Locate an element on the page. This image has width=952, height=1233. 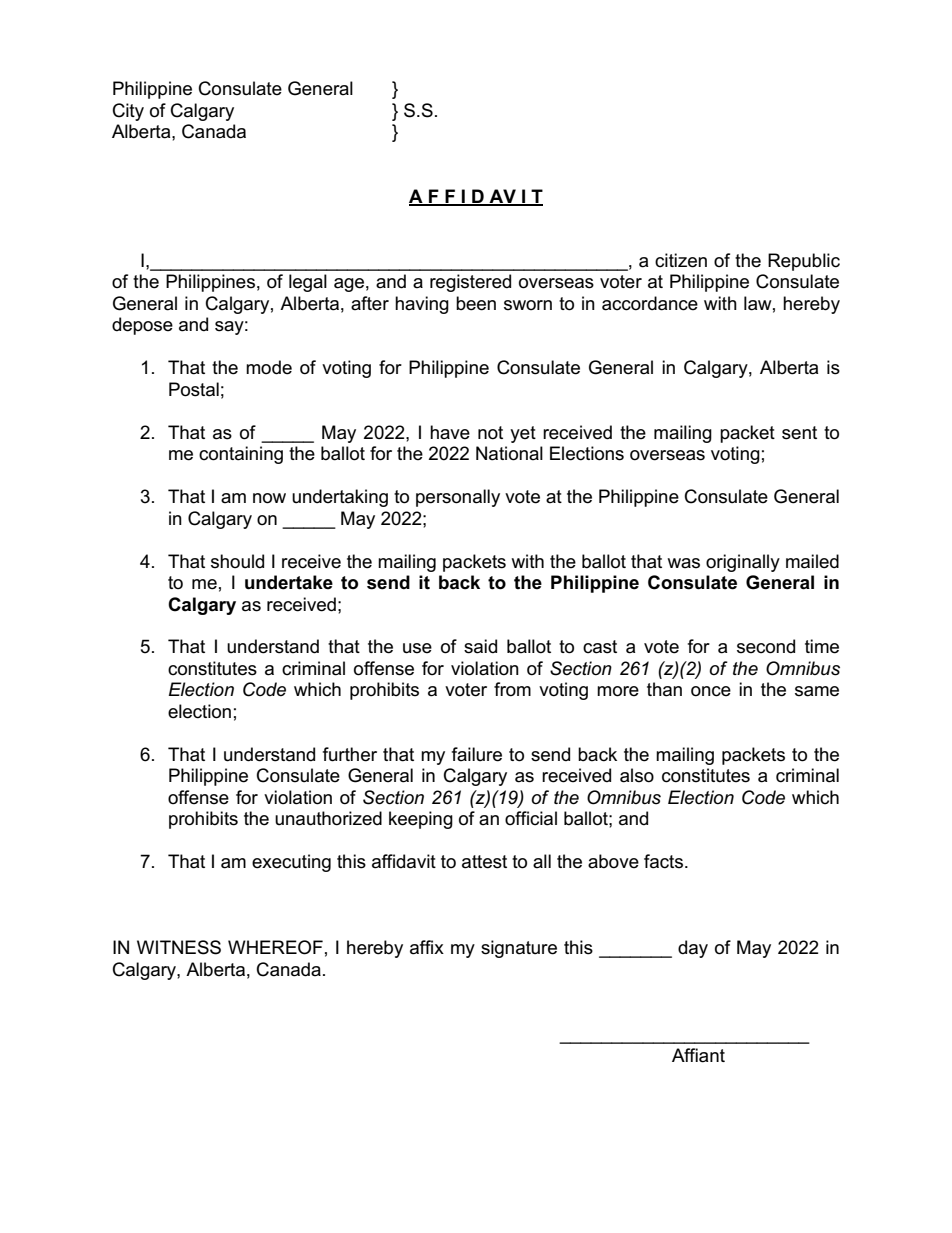
registered is located at coordinates (470, 283).
